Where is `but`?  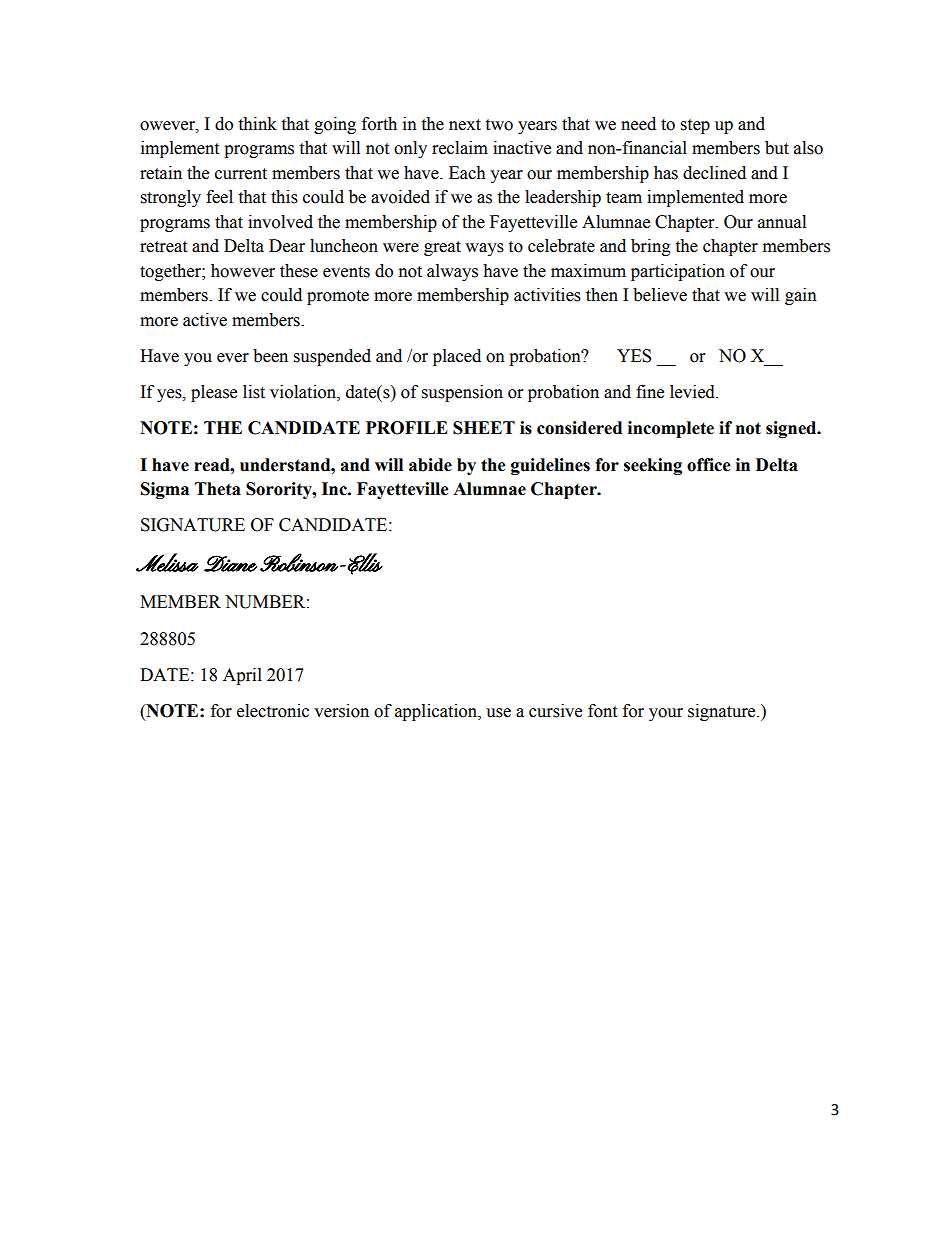 but is located at coordinates (777, 148).
